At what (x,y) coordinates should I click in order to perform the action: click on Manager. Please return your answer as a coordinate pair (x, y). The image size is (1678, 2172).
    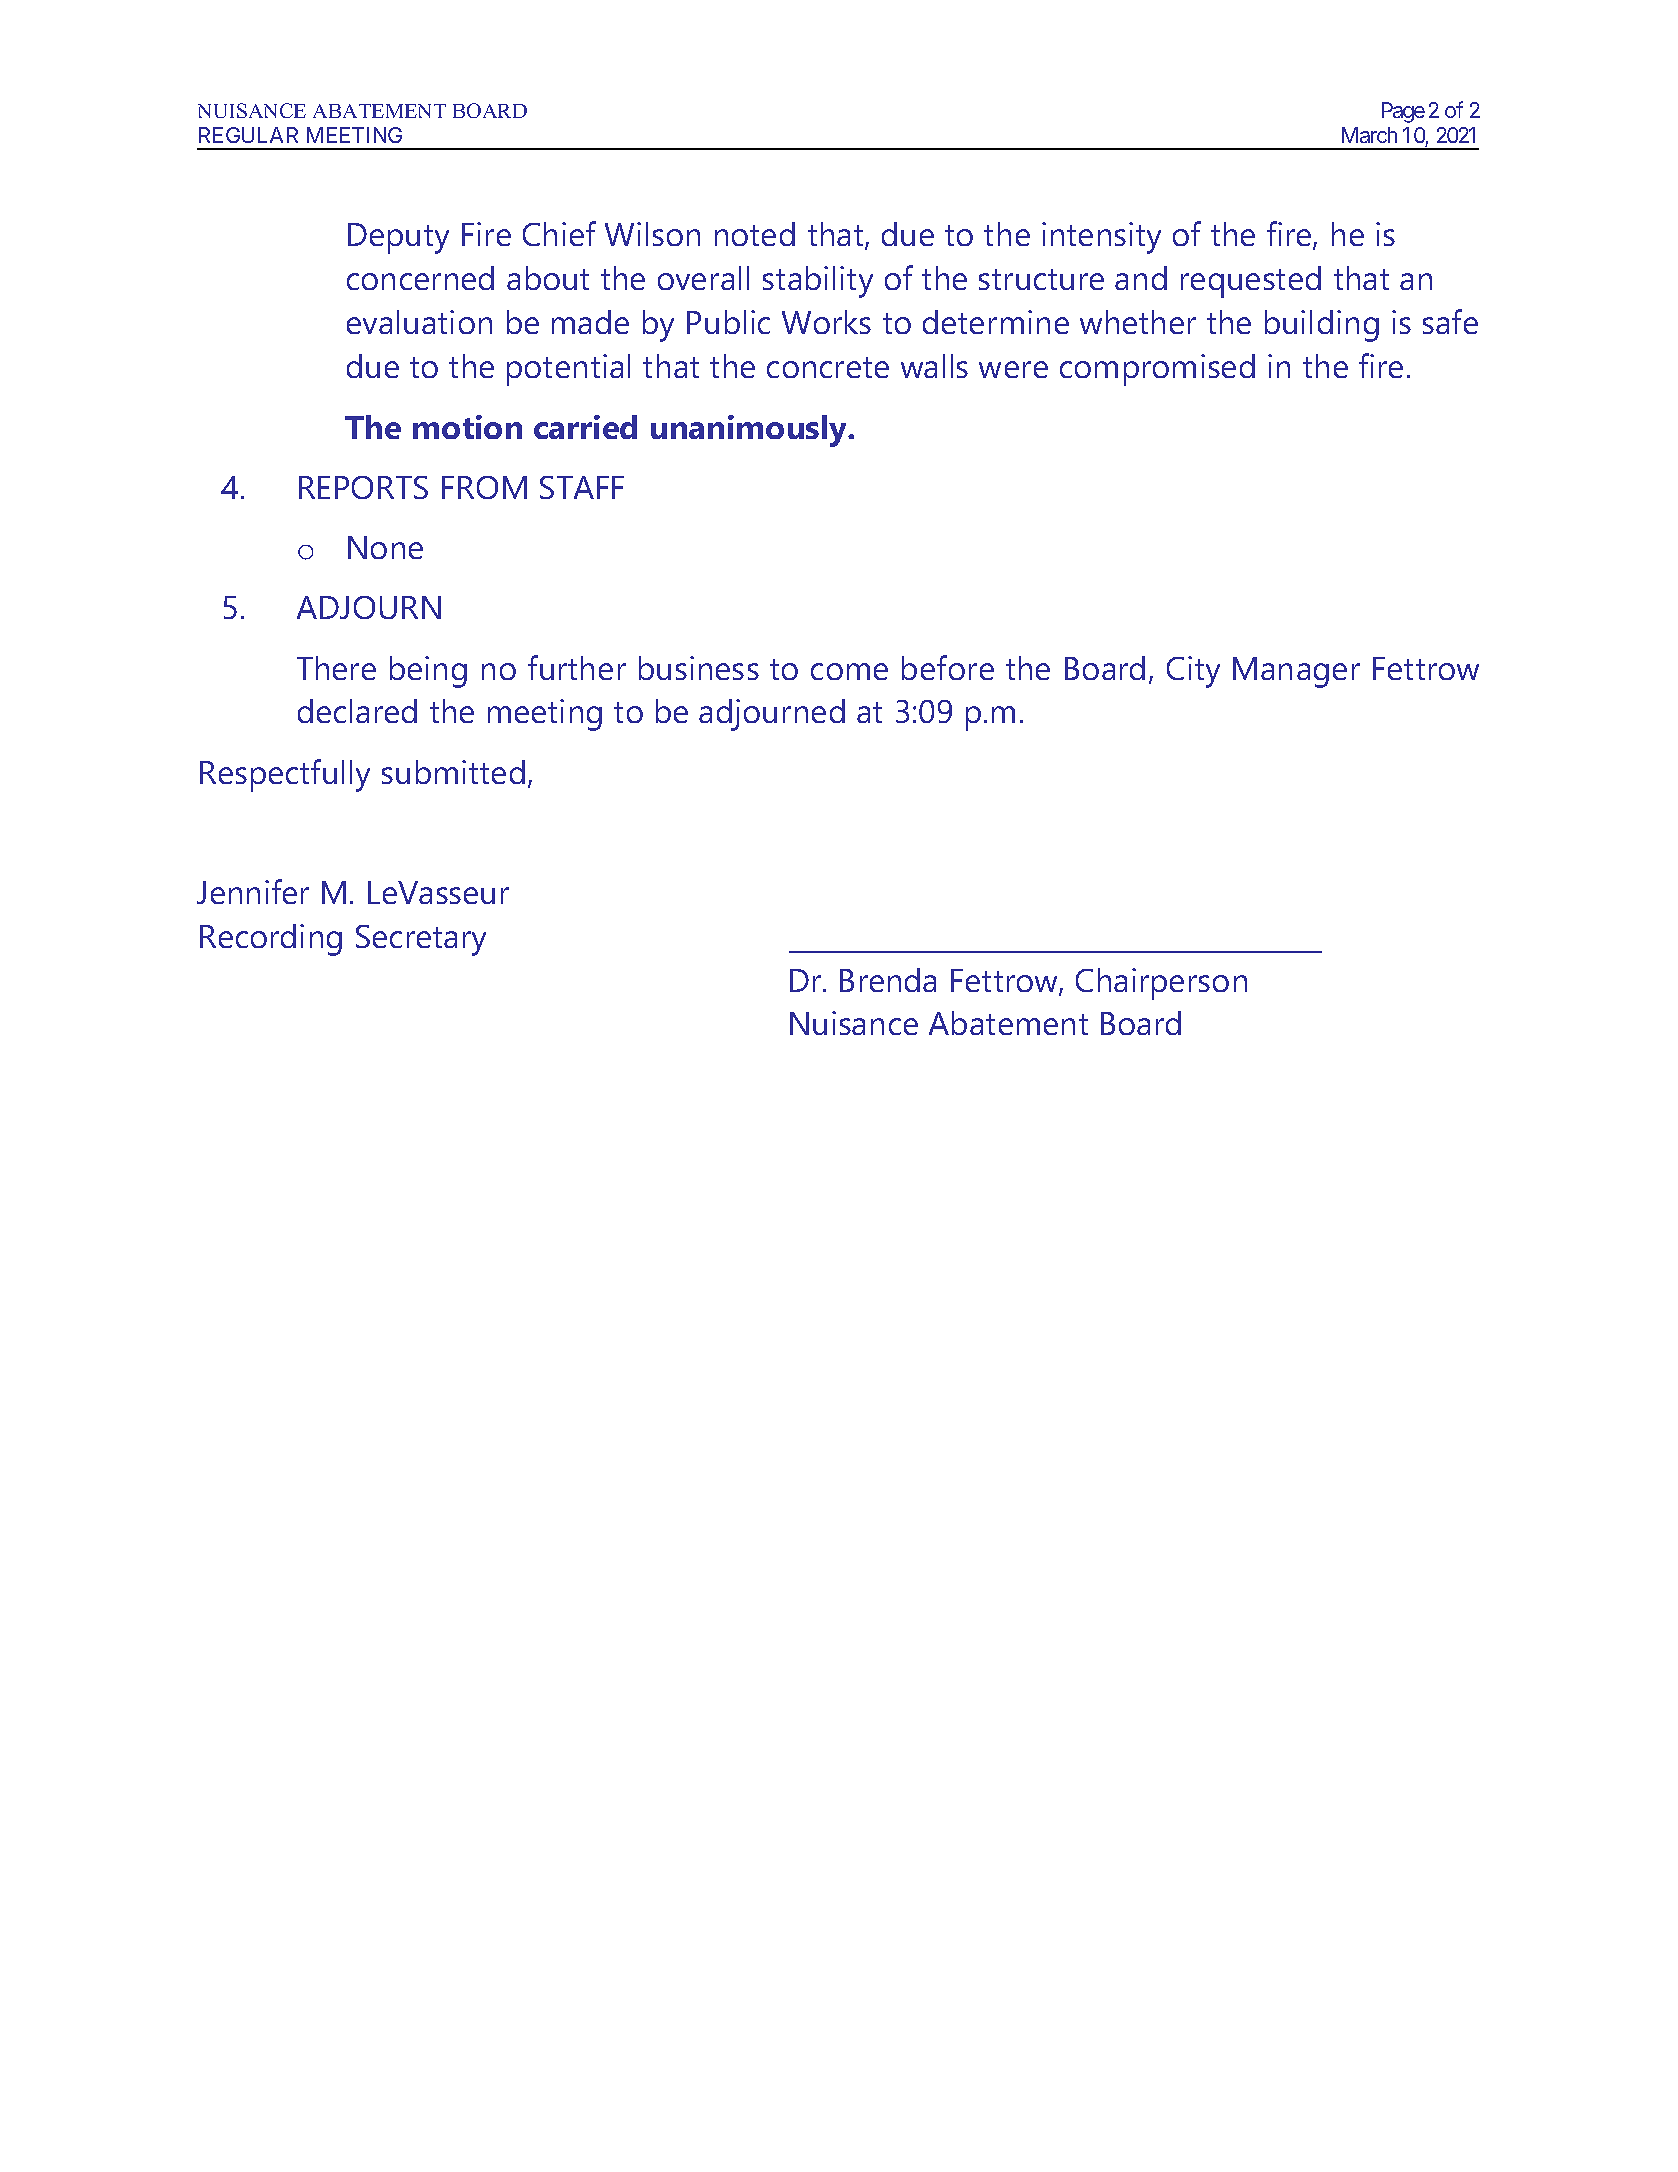
    Looking at the image, I should click on (1296, 672).
